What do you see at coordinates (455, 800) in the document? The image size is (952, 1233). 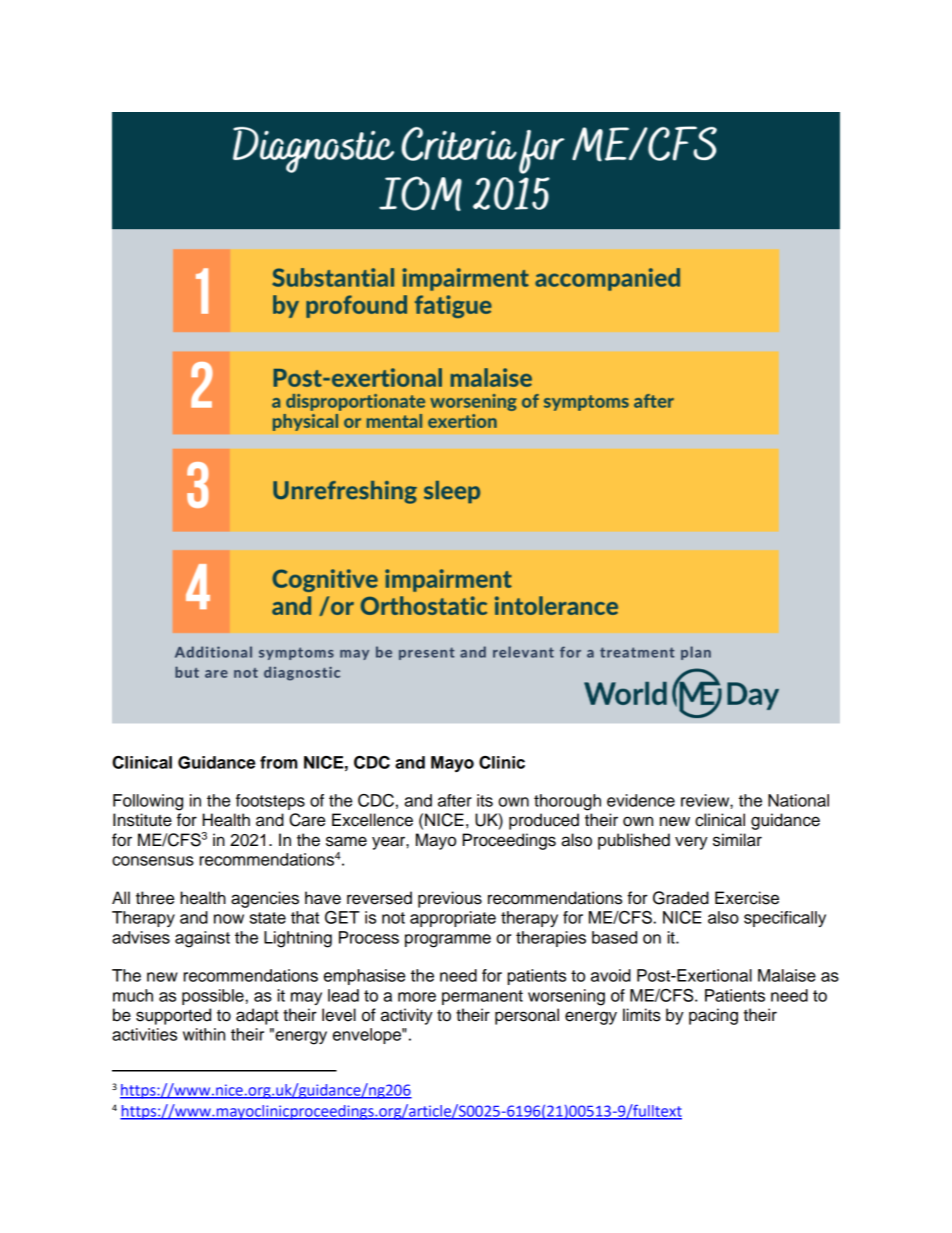 I see `after` at bounding box center [455, 800].
